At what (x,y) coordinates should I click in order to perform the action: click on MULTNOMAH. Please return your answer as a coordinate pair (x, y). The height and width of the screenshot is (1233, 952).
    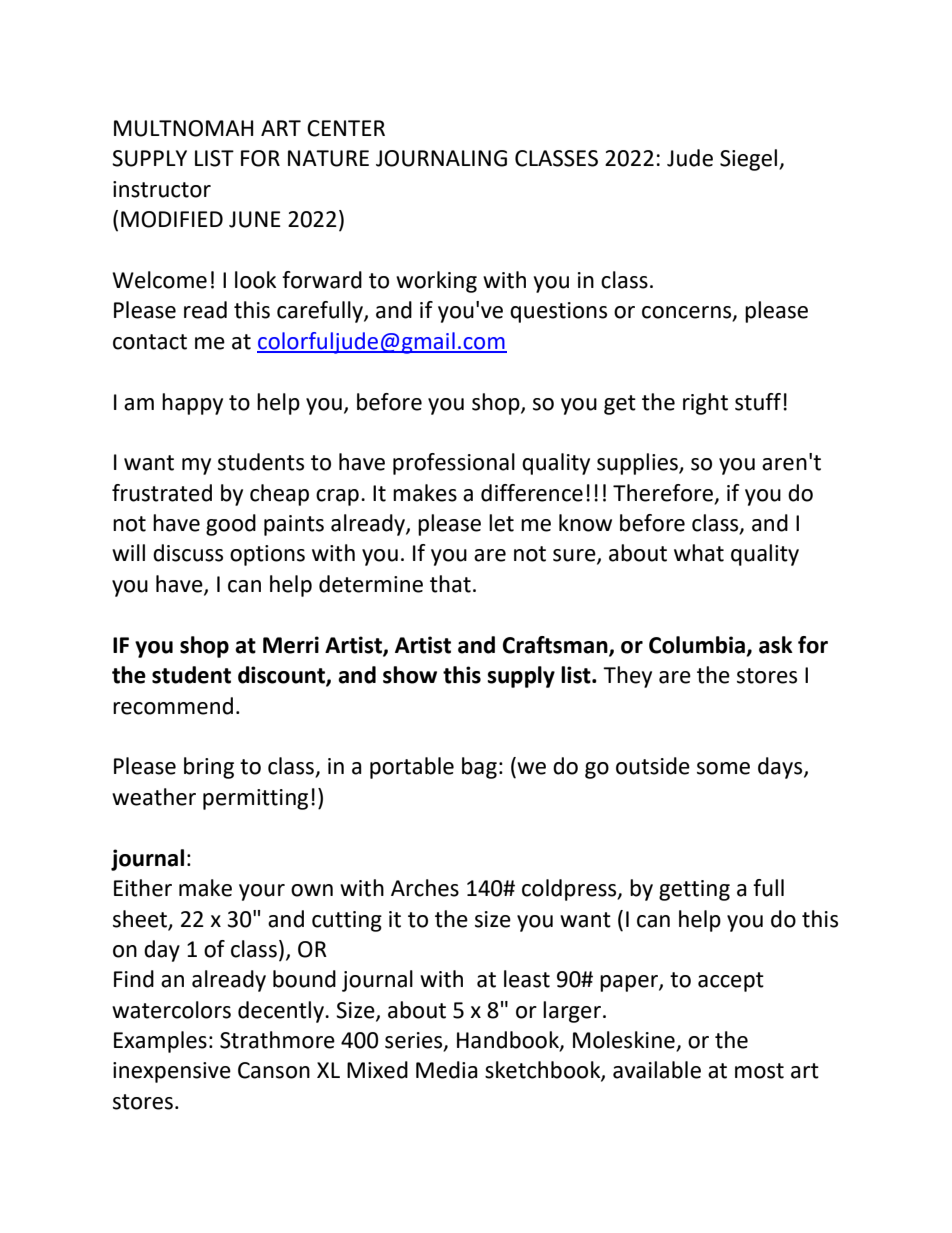
    Looking at the image, I should click on (183, 128).
